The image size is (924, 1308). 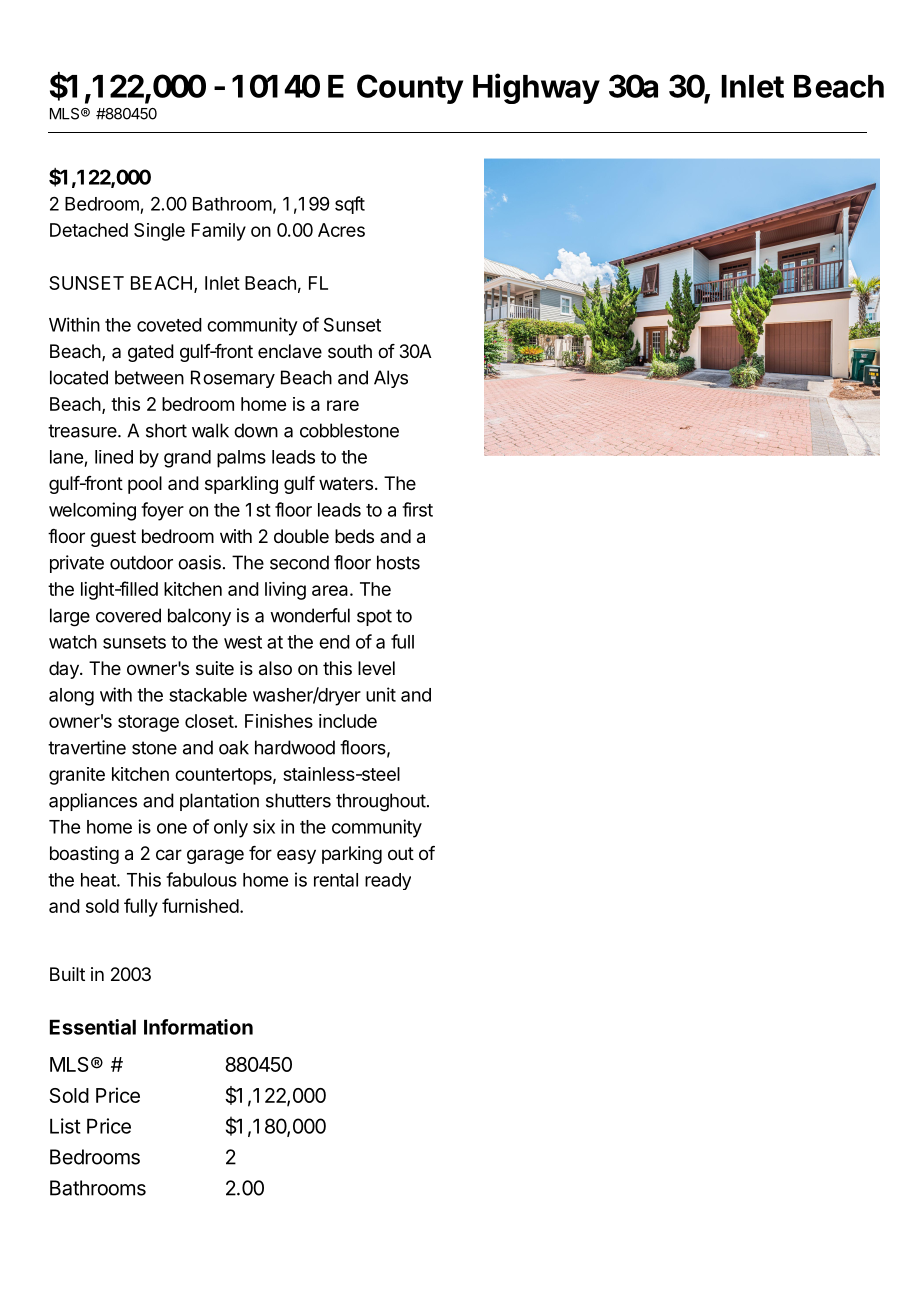 What do you see at coordinates (336, 880) in the screenshot?
I see `rental` at bounding box center [336, 880].
